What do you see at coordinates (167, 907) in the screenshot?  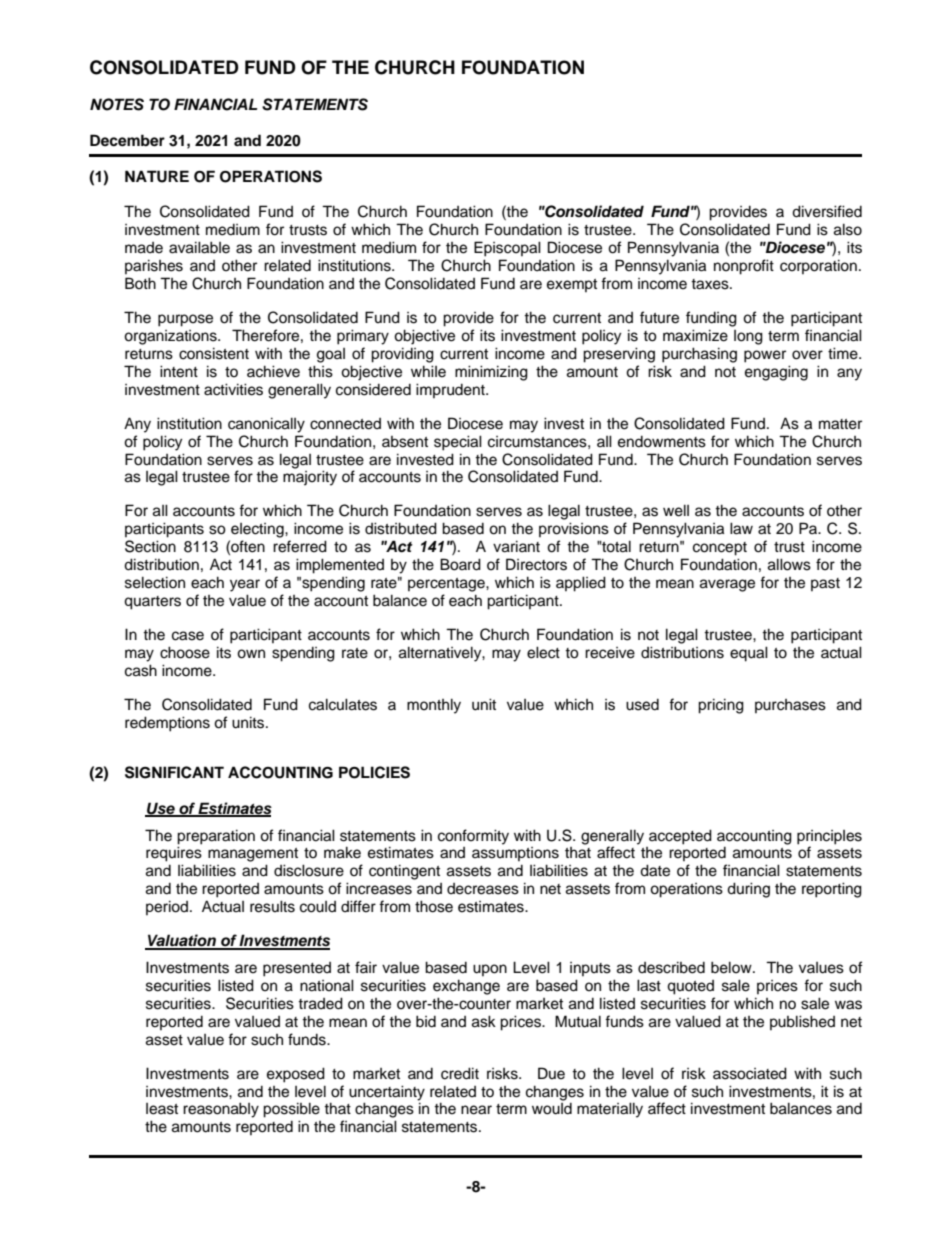 I see `period` at bounding box center [167, 907].
